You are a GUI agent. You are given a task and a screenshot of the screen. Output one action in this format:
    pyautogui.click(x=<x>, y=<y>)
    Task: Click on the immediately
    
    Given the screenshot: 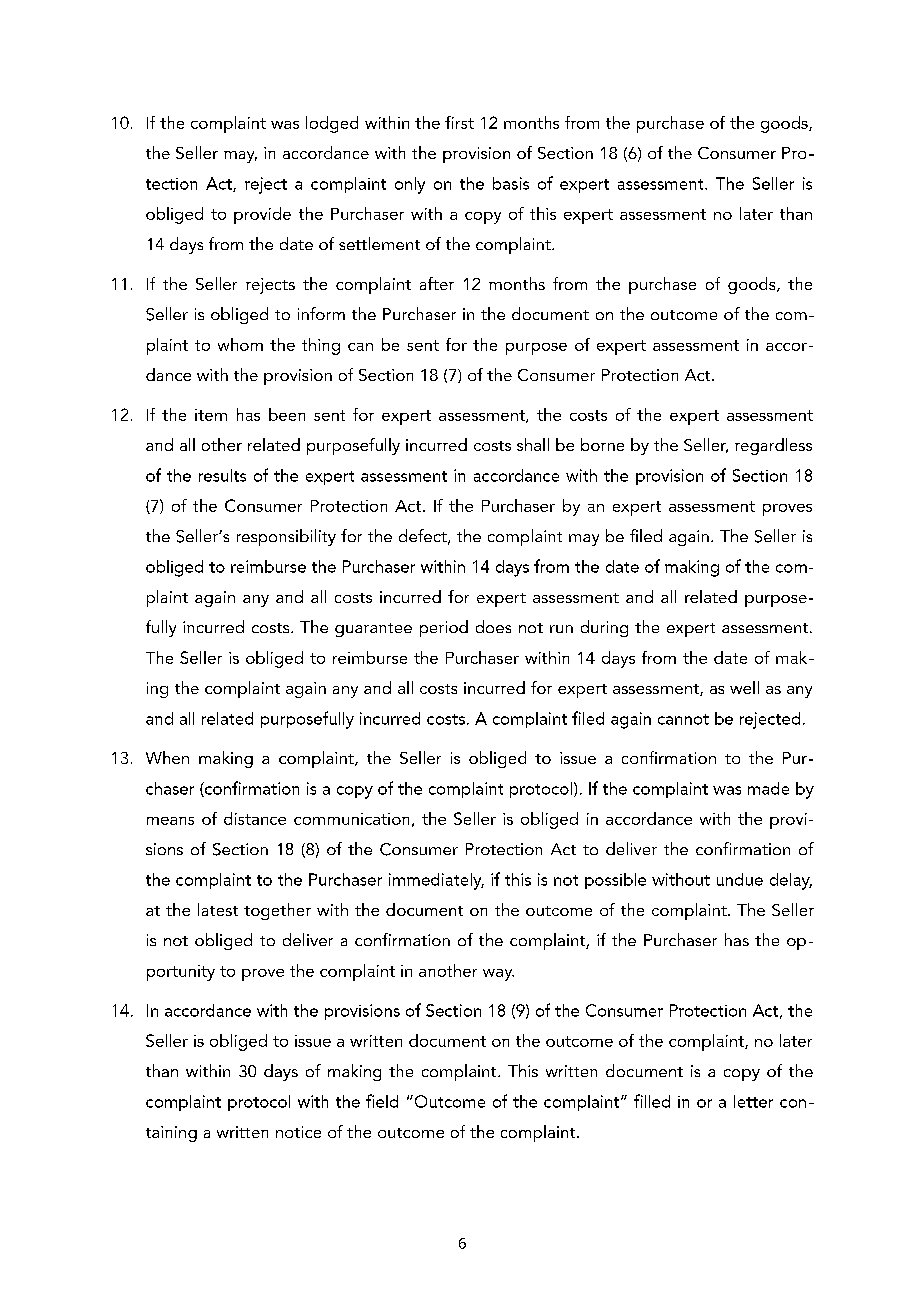 What is the action you would take?
    pyautogui.click(x=436, y=881)
